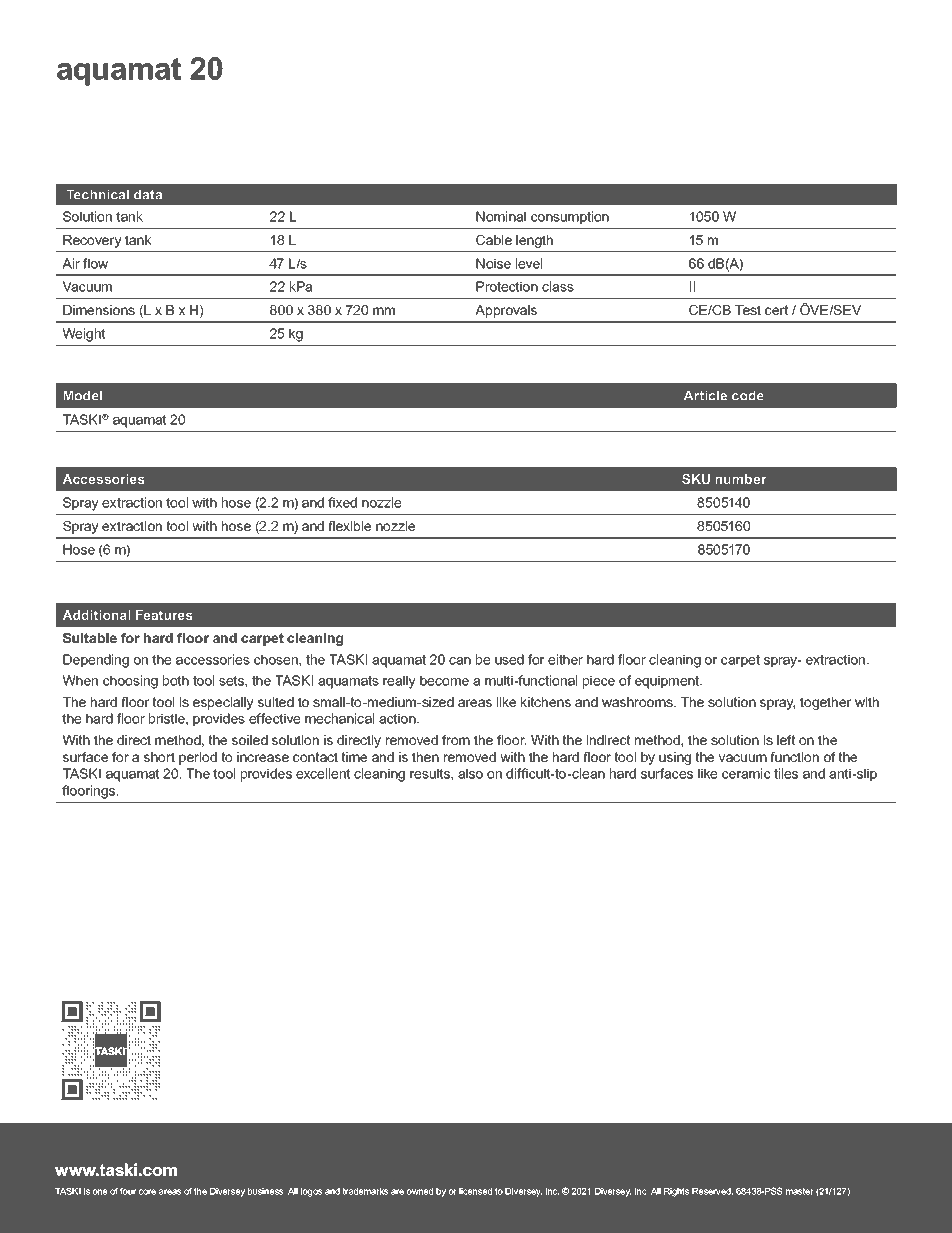  Describe the element at coordinates (494, 240) in the image. I see `Cable` at that location.
